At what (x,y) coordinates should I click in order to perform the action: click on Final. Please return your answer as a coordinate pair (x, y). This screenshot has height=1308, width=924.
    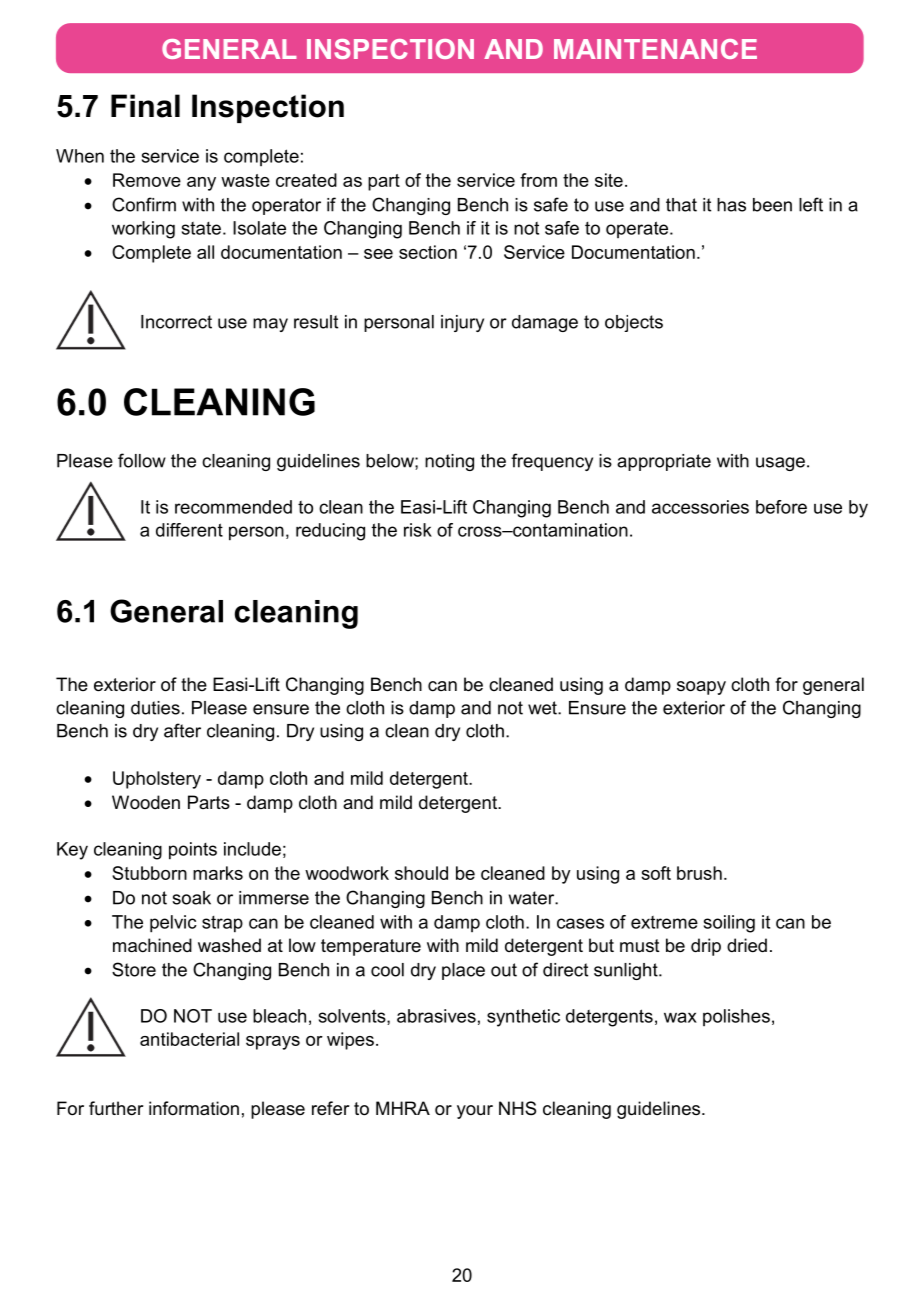
    Looking at the image, I should click on (145, 106).
